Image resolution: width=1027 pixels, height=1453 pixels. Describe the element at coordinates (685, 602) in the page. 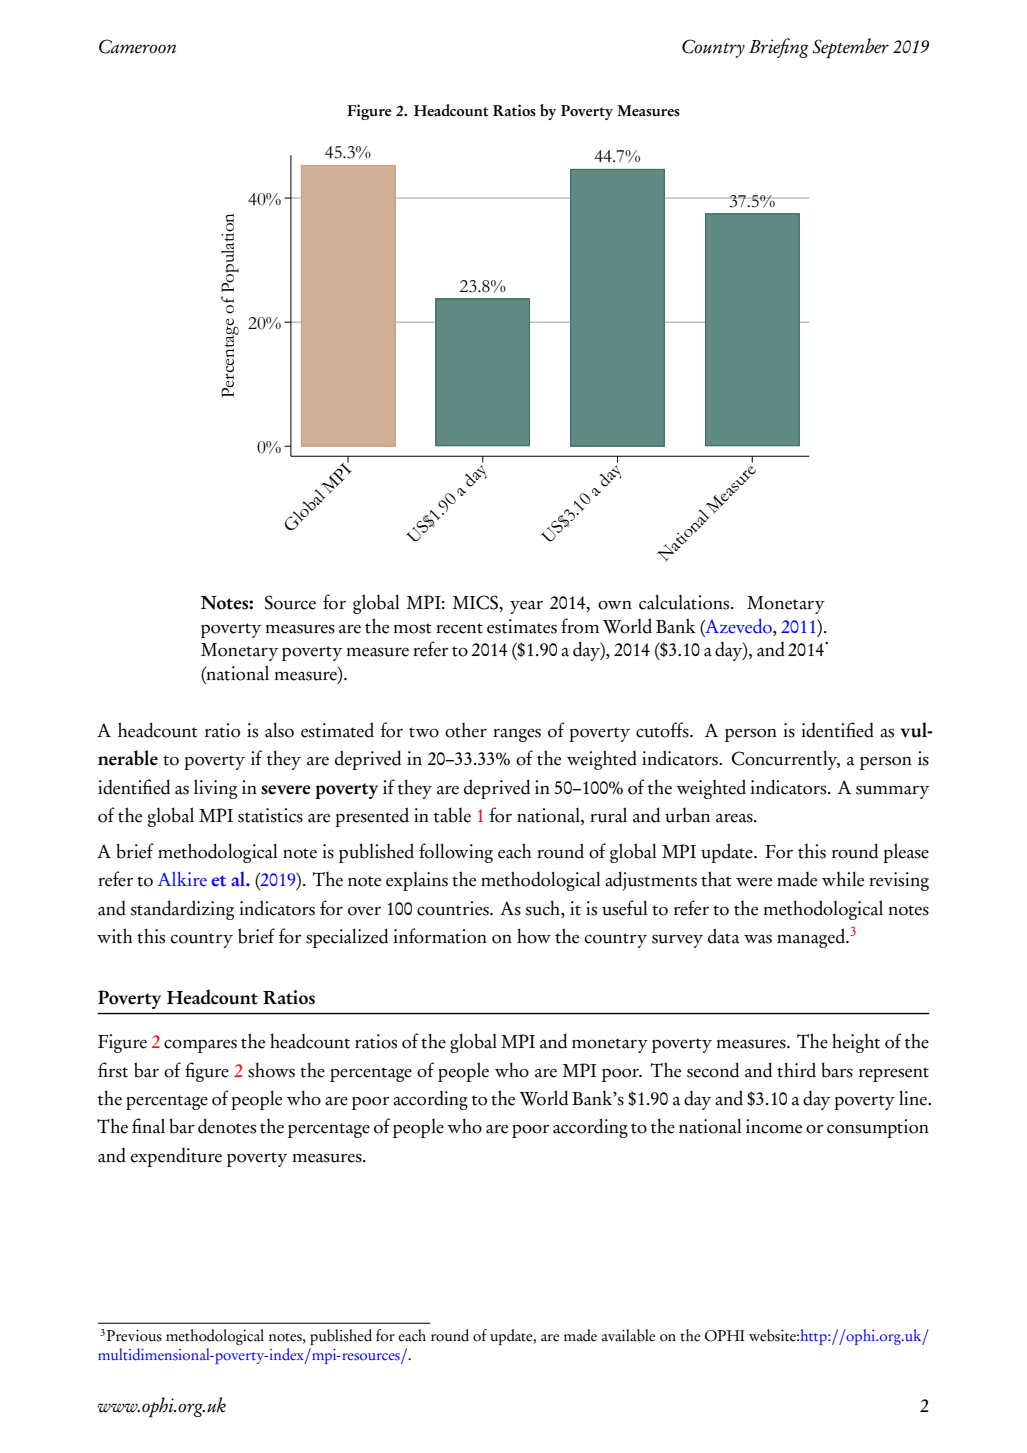

I see `calculations` at that location.
